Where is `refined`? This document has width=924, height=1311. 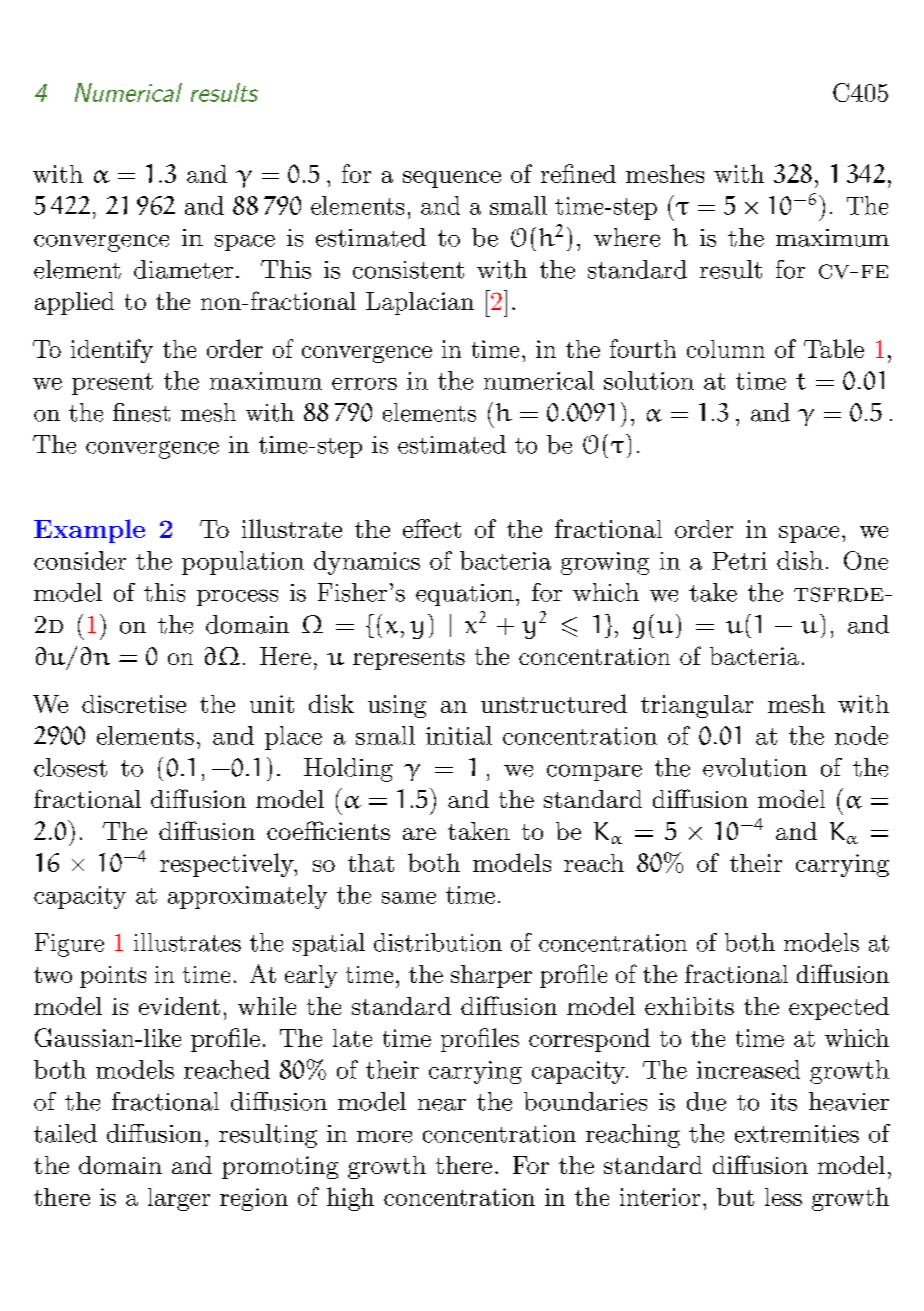 refined is located at coordinates (578, 173).
